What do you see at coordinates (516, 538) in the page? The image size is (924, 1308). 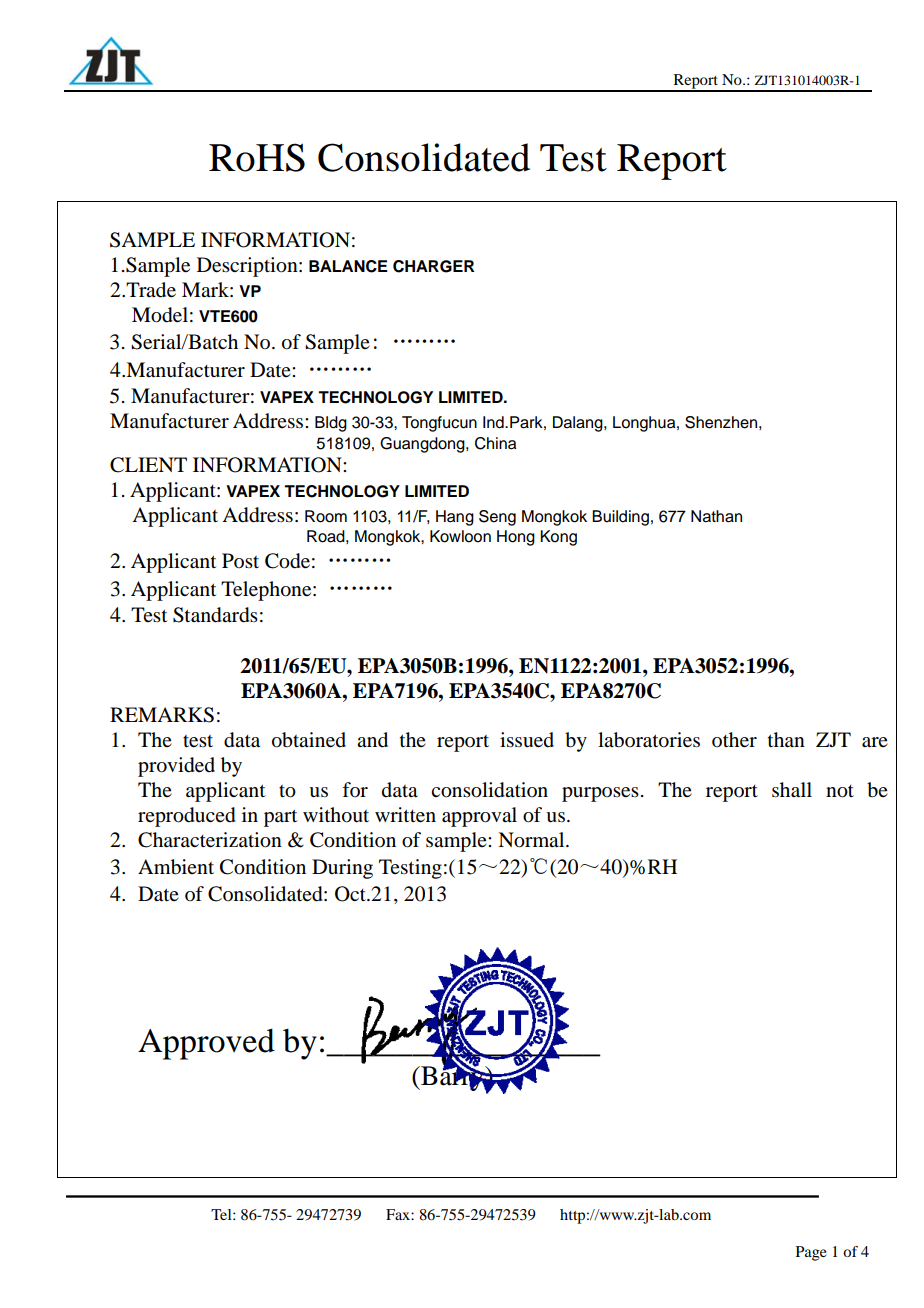 I see `Hong` at bounding box center [516, 538].
